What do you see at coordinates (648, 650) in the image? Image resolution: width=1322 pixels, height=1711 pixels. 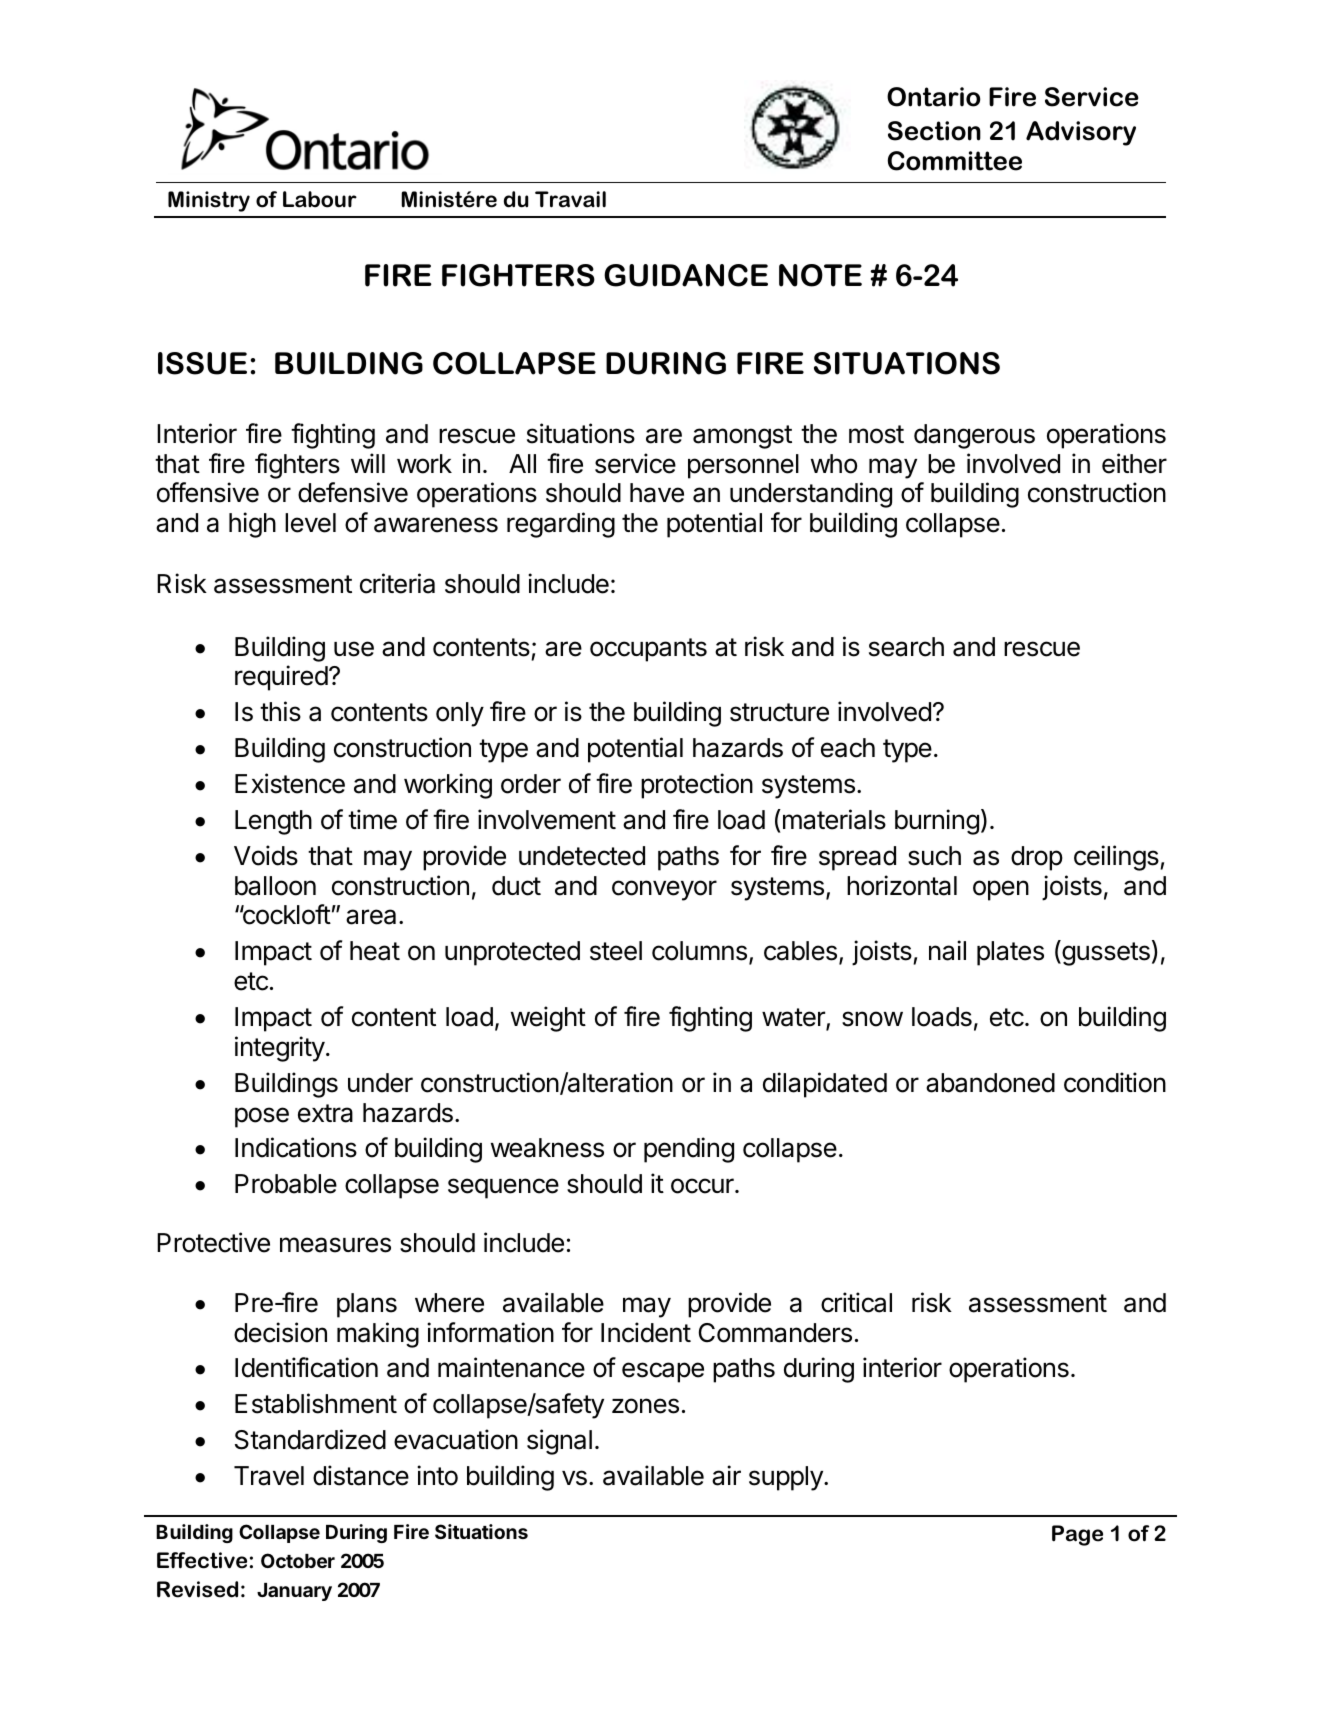 I see `occupants` at bounding box center [648, 650].
